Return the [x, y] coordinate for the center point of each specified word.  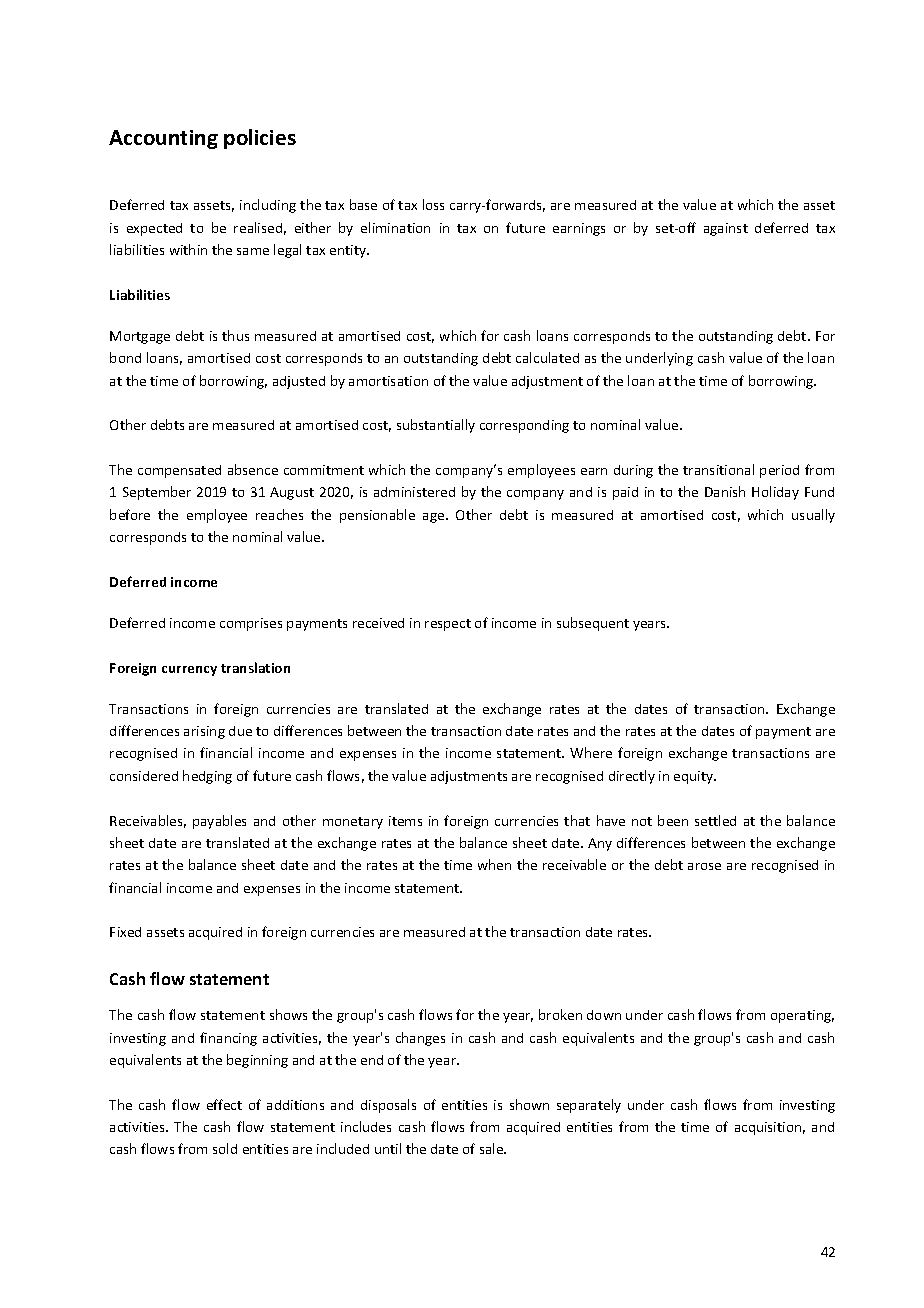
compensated [179, 471]
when [494, 864]
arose [704, 866]
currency [189, 671]
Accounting [163, 139]
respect [448, 625]
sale [492, 1148]
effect [224, 1104]
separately [589, 1106]
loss [433, 204]
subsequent [593, 624]
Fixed [125, 932]
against [726, 229]
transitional [718, 469]
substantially [436, 426]
